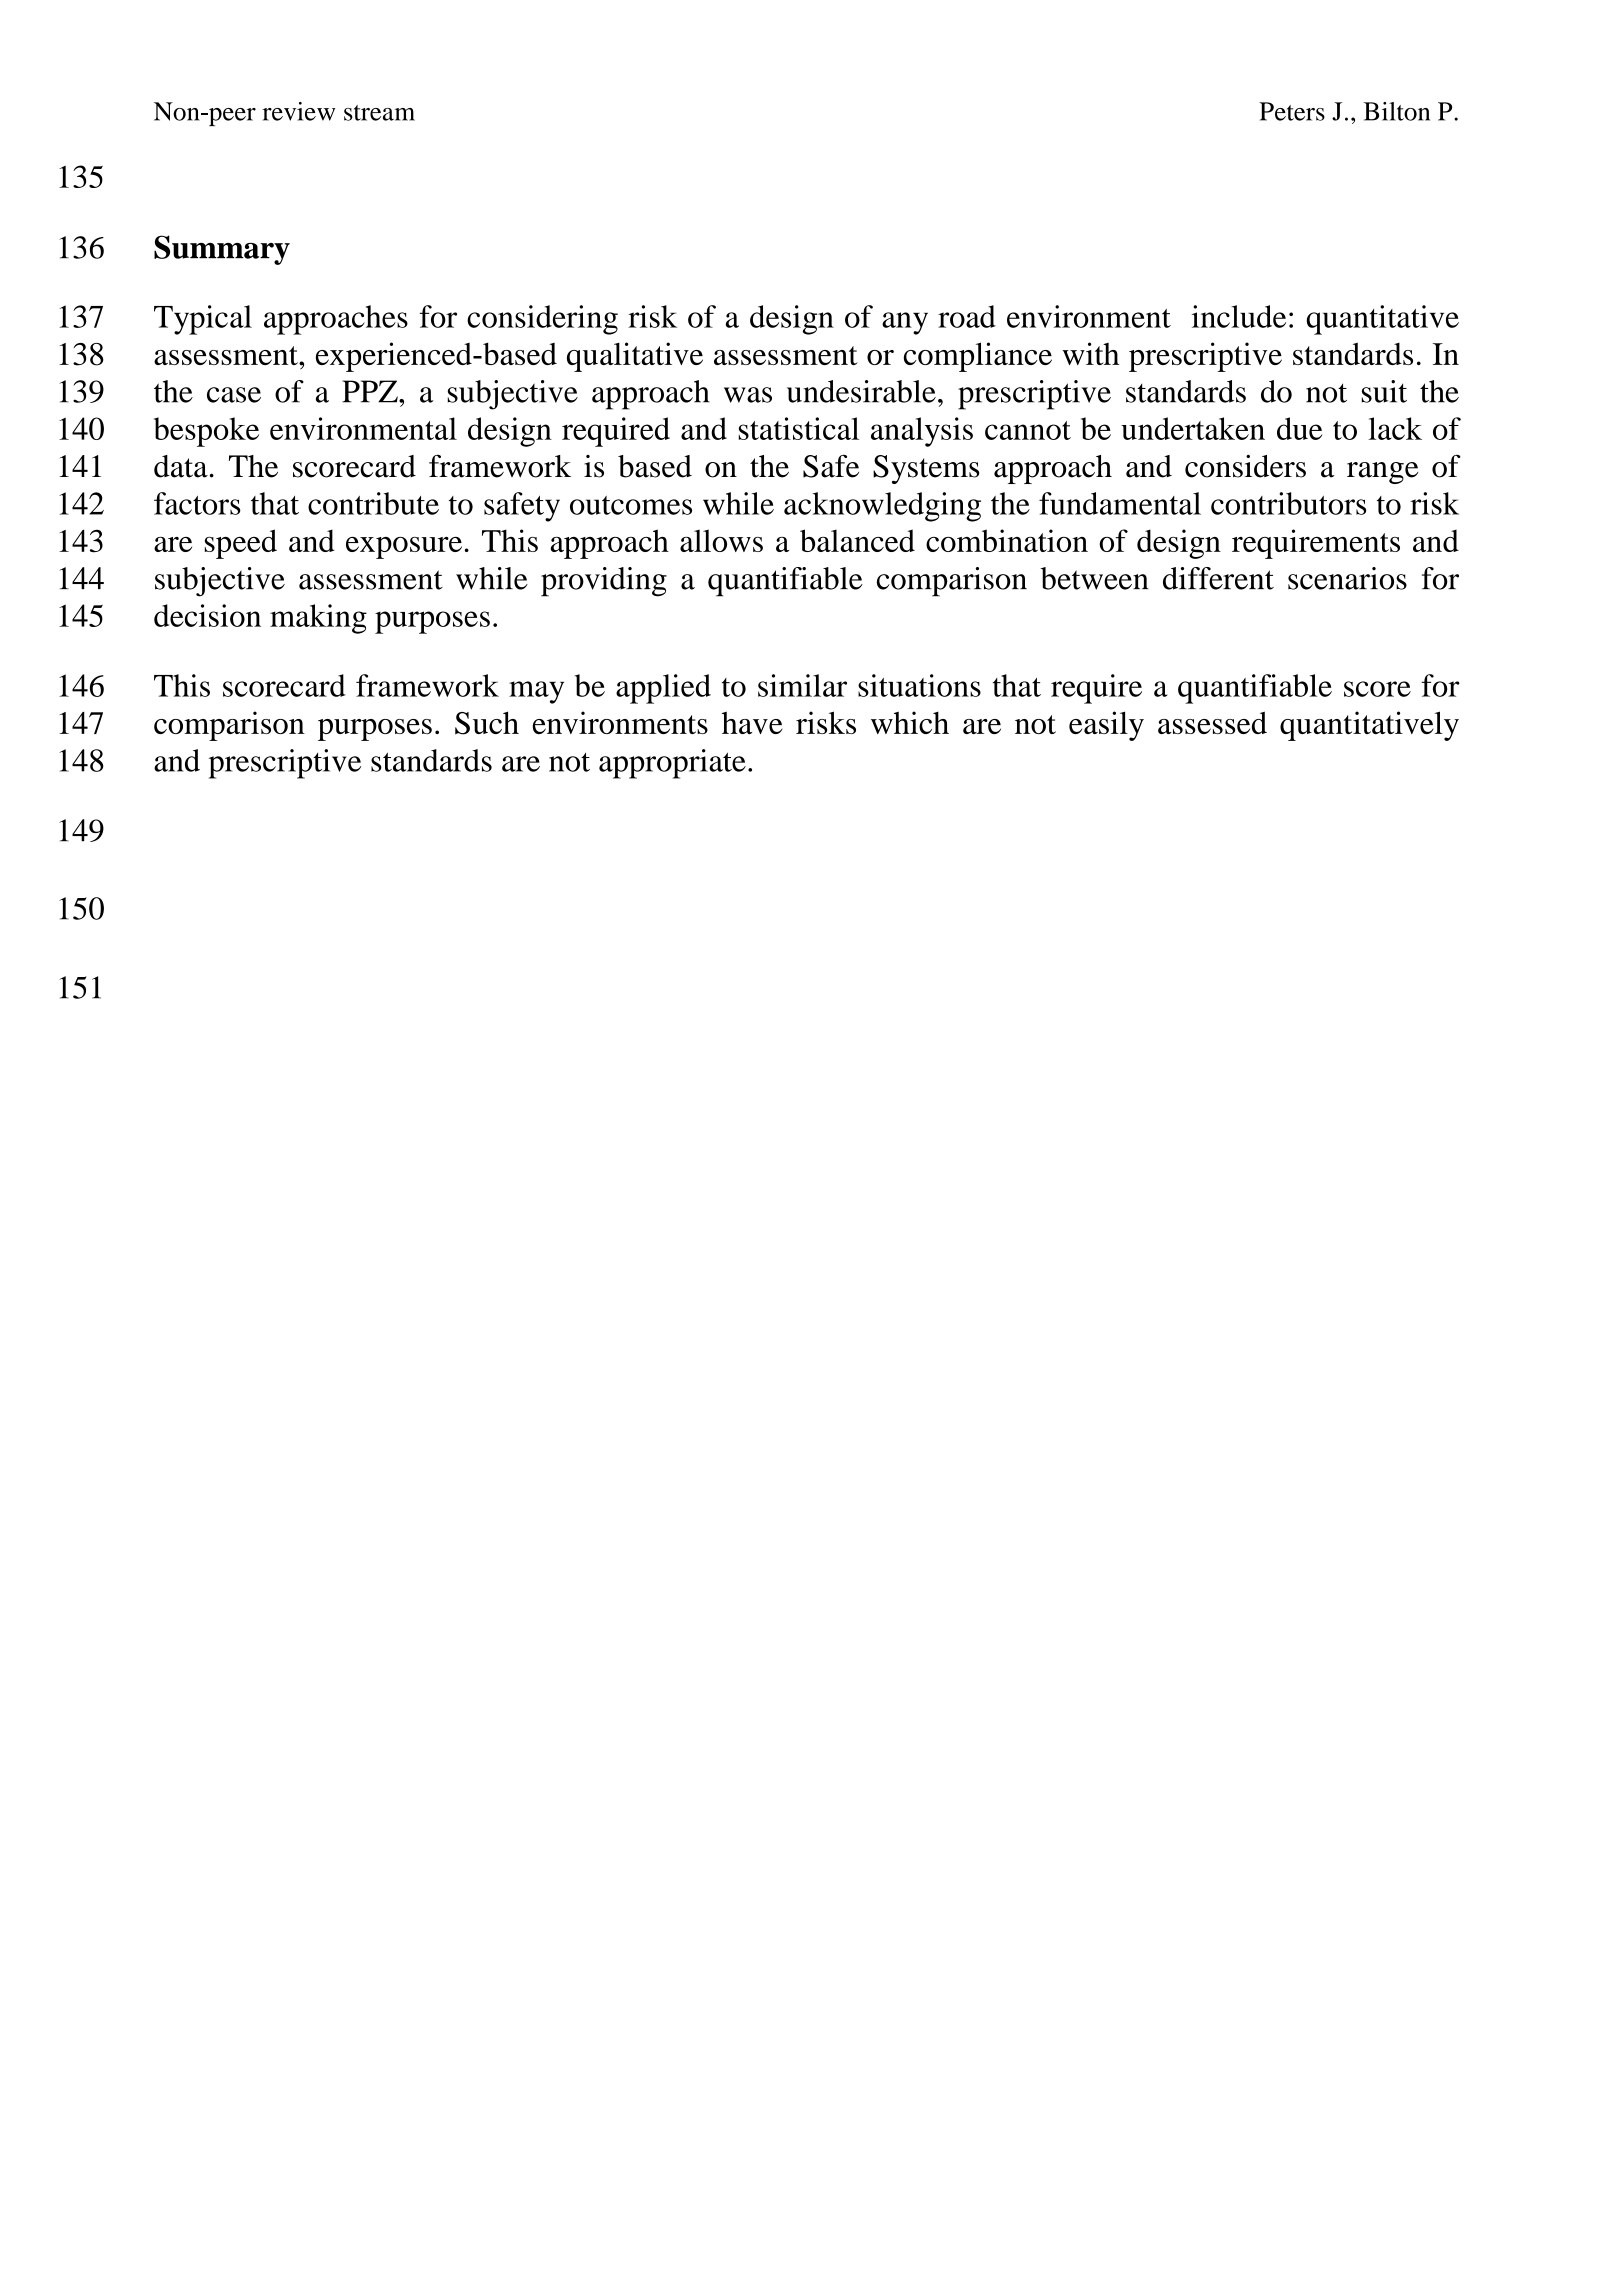 The height and width of the document is (2281, 1613). What do you see at coordinates (1289, 503) in the document?
I see `contributors` at bounding box center [1289, 503].
